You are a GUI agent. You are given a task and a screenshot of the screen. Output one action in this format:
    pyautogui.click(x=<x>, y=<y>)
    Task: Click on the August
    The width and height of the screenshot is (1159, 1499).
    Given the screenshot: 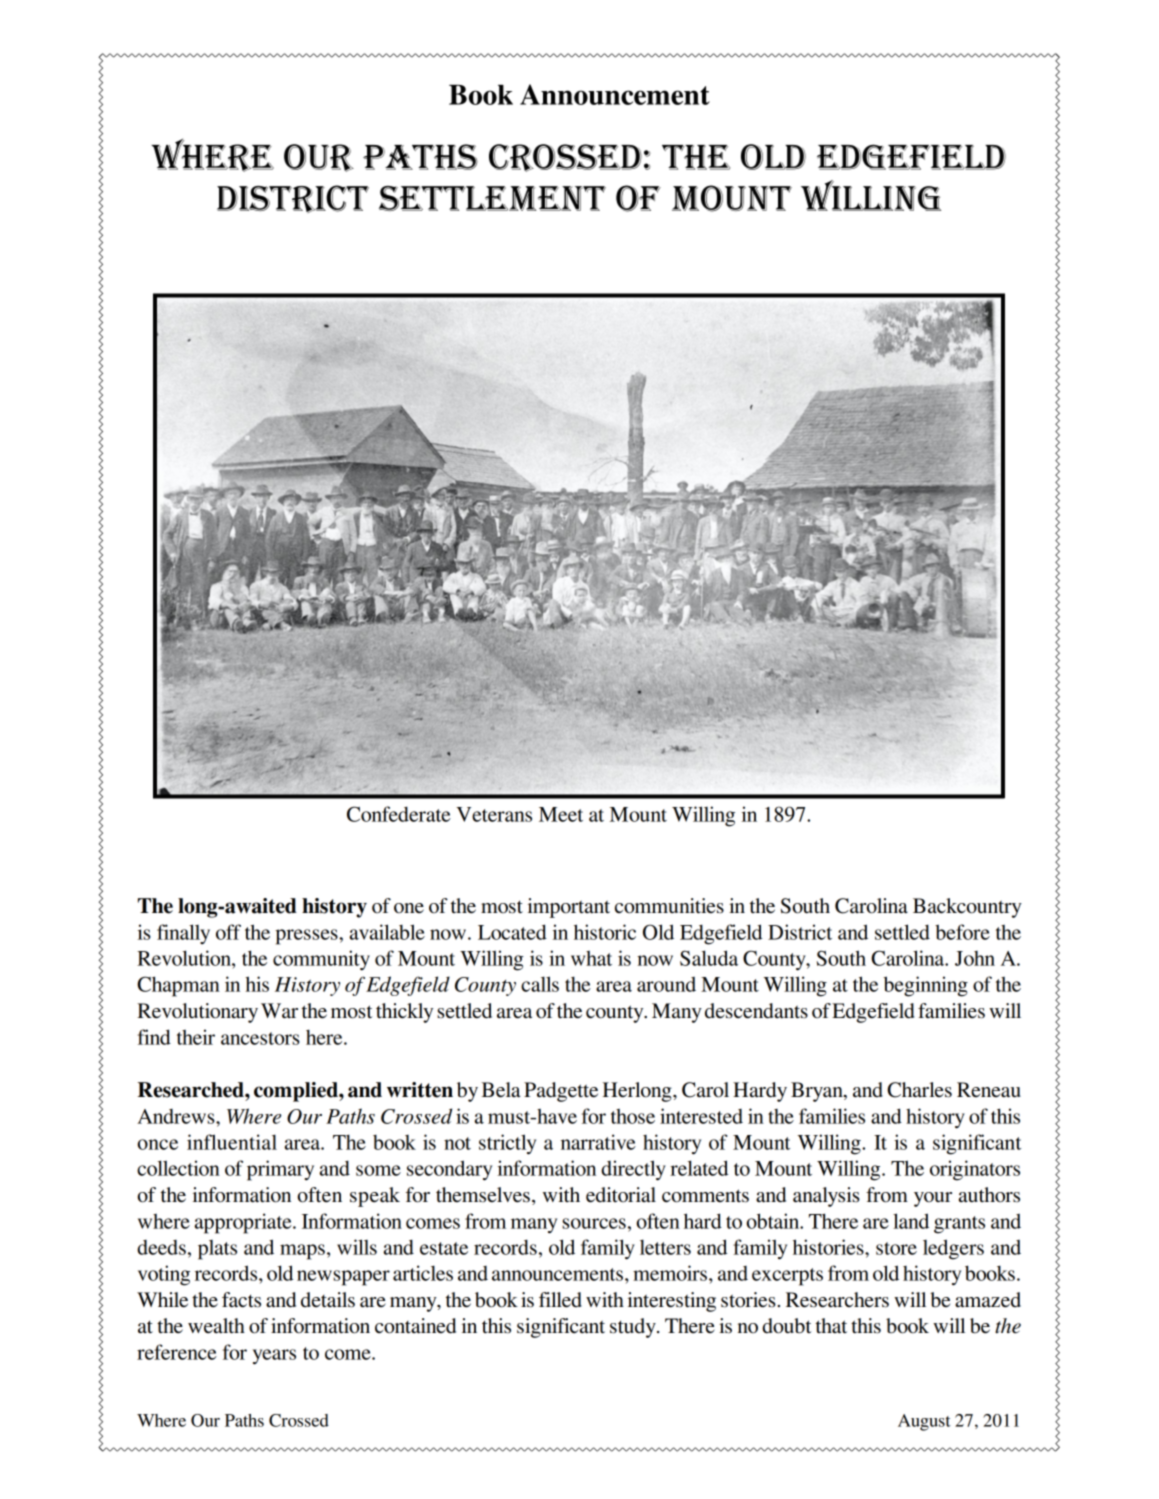 What is the action you would take?
    pyautogui.click(x=924, y=1422)
